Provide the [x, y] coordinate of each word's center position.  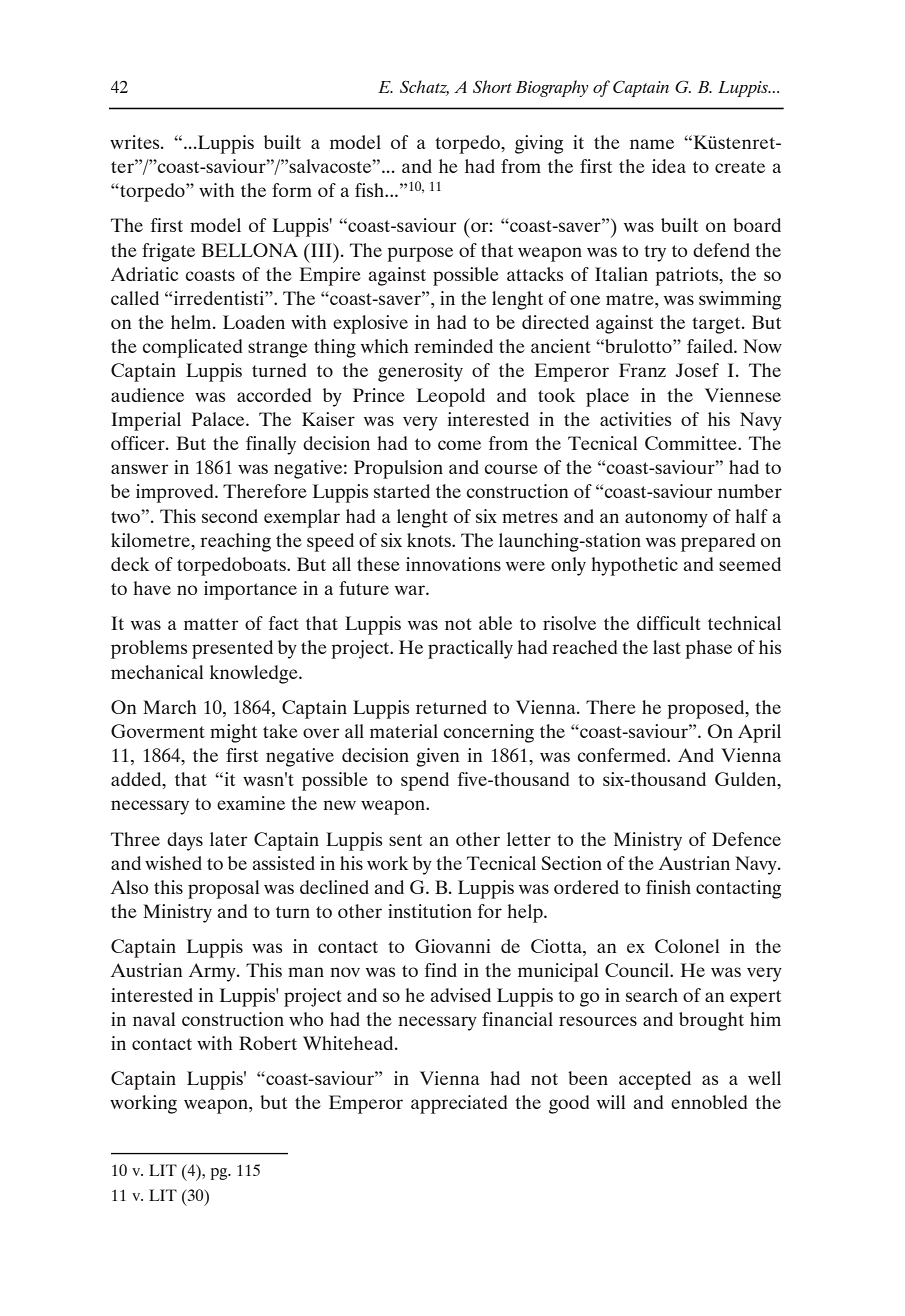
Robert [268, 1043]
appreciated [459, 1104]
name [652, 144]
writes [136, 142]
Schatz [424, 87]
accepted [655, 1080]
